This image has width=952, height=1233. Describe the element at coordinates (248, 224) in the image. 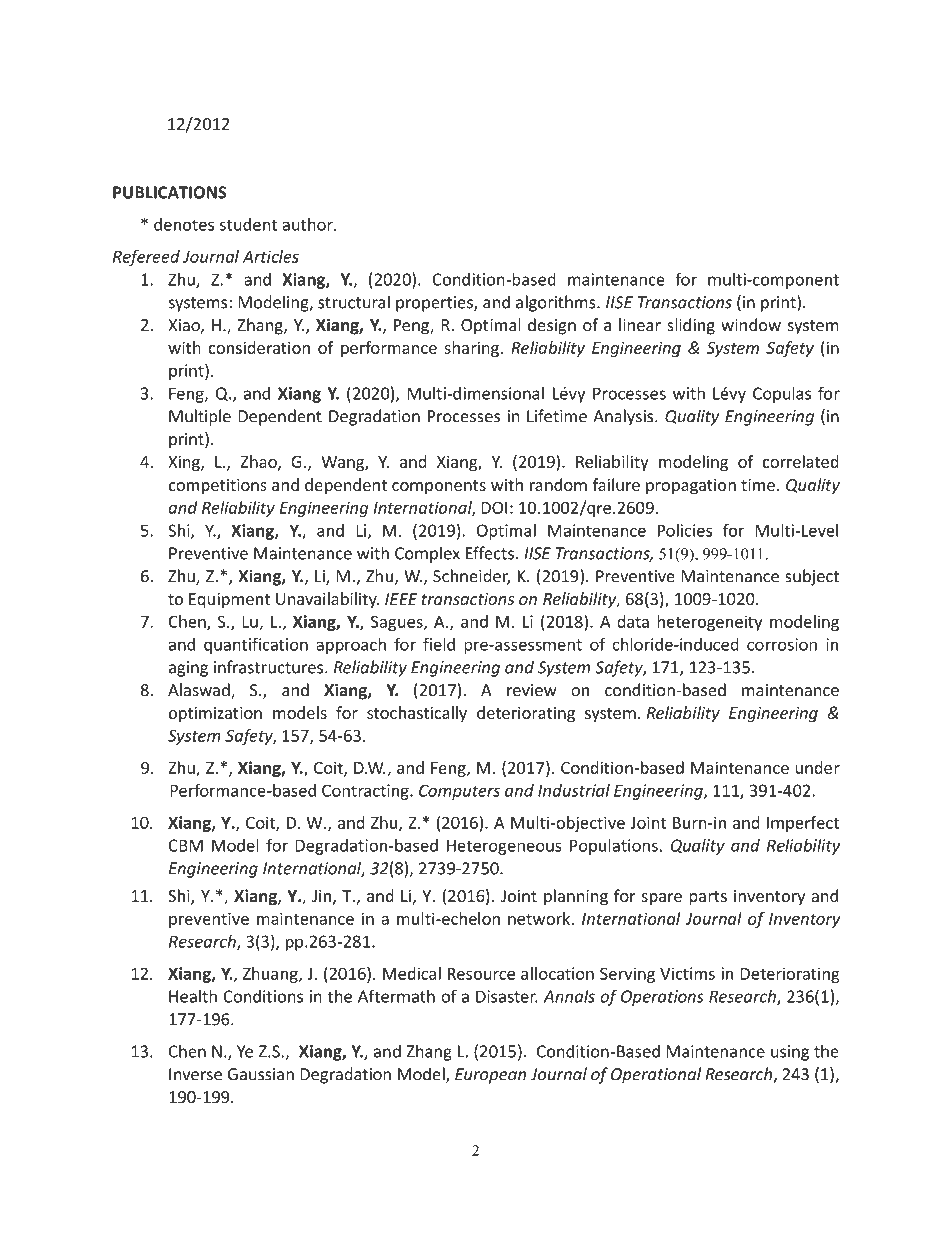

I see `student` at that location.
